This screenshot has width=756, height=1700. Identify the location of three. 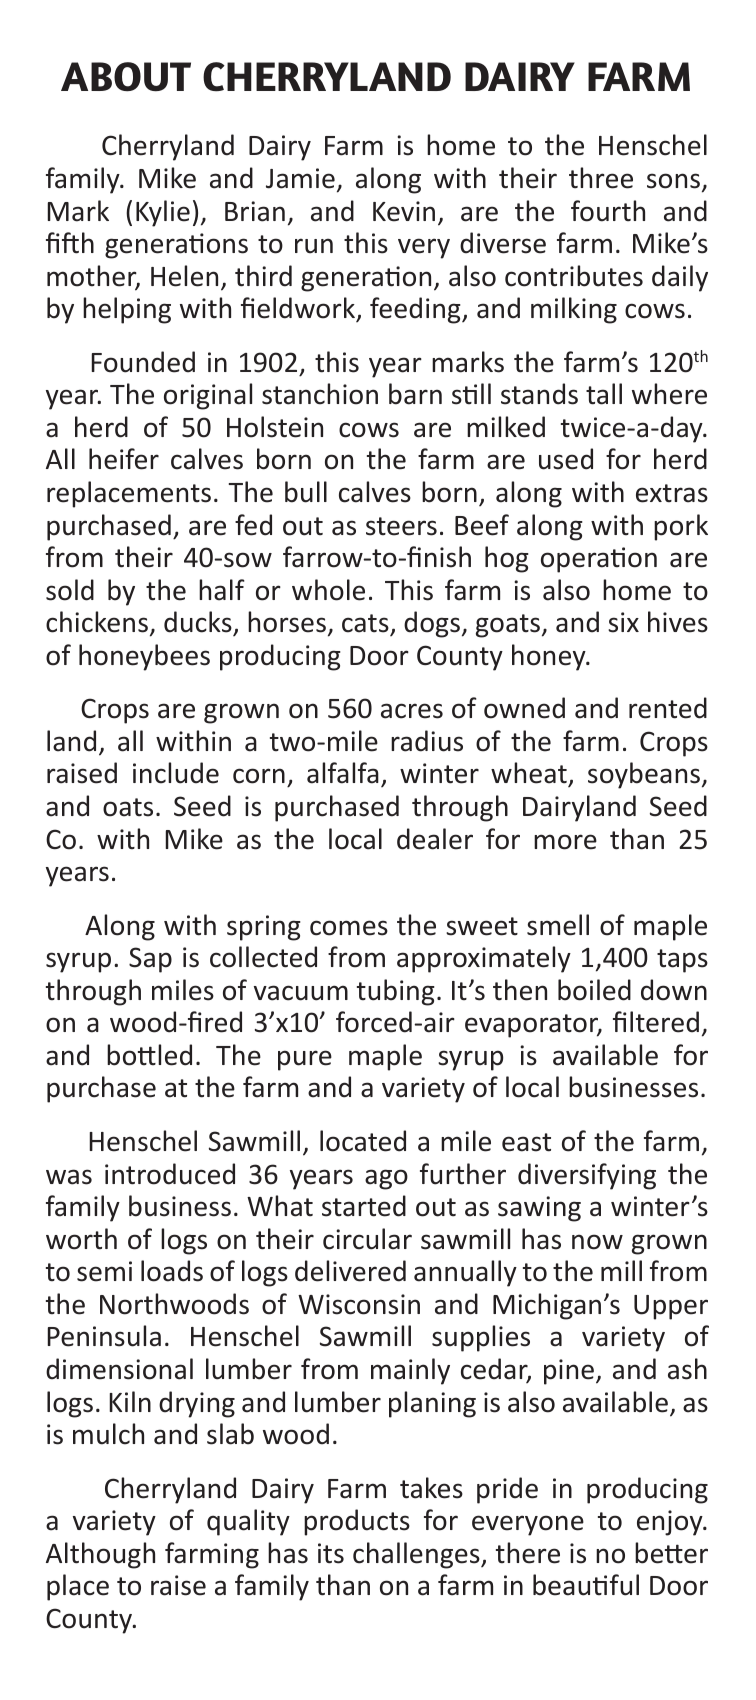
(601, 178).
